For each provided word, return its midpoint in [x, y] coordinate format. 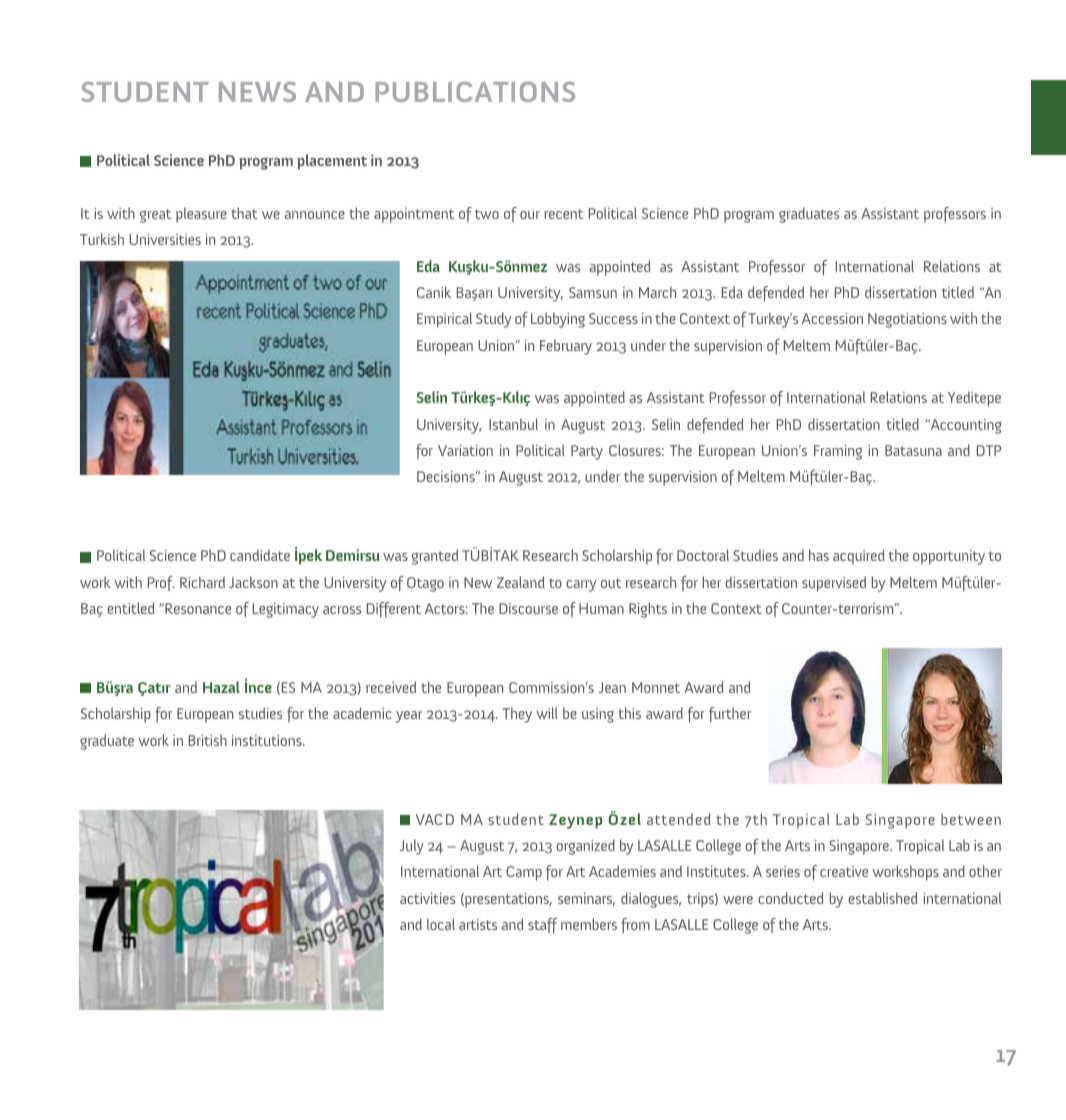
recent [563, 214]
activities [427, 898]
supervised [834, 584]
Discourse [528, 608]
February [566, 347]
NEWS [257, 92]
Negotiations [907, 320]
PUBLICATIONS [475, 91]
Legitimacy [286, 610]
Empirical [444, 320]
